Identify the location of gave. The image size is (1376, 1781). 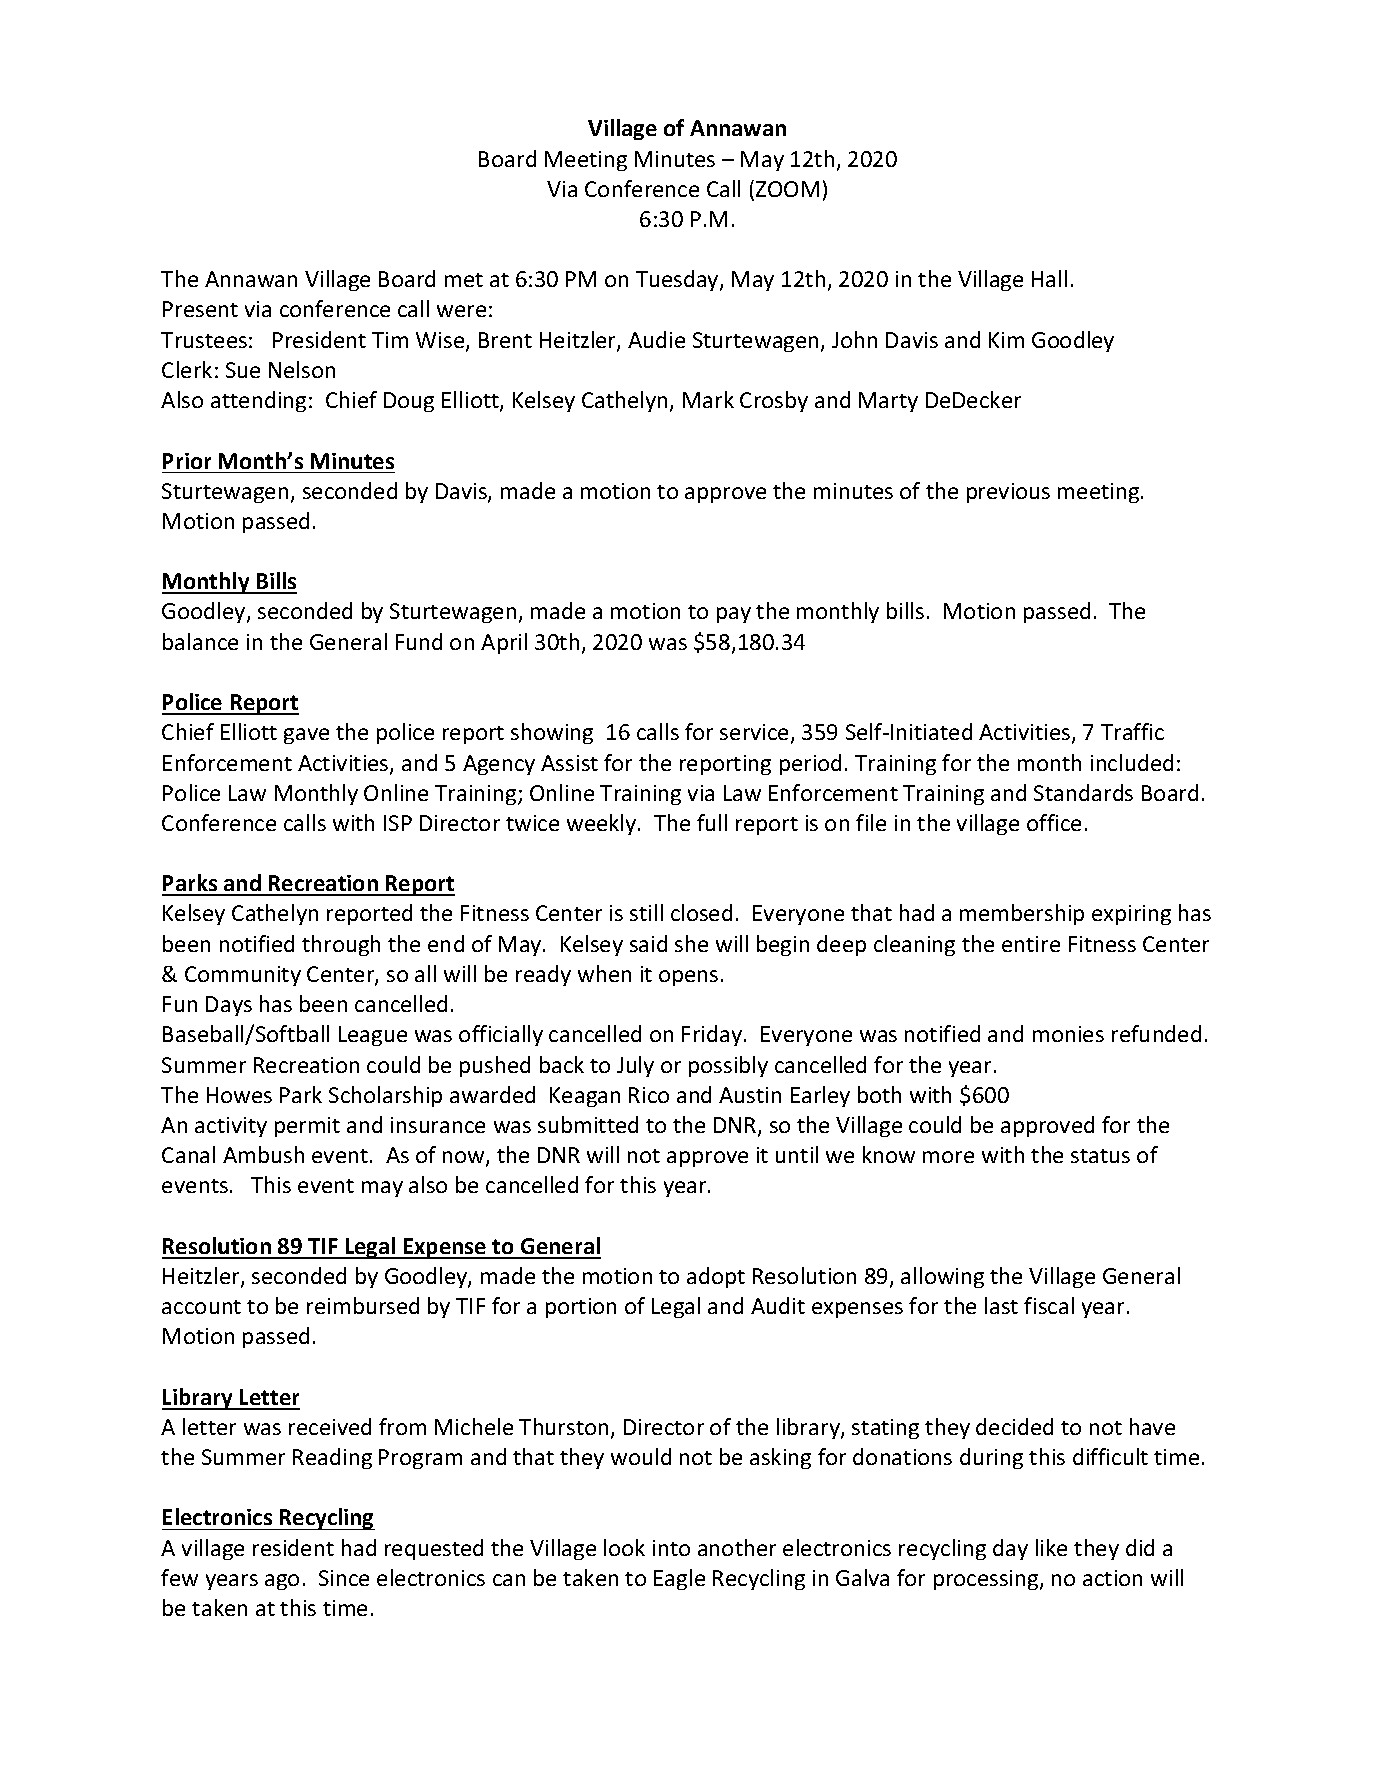
(306, 736).
